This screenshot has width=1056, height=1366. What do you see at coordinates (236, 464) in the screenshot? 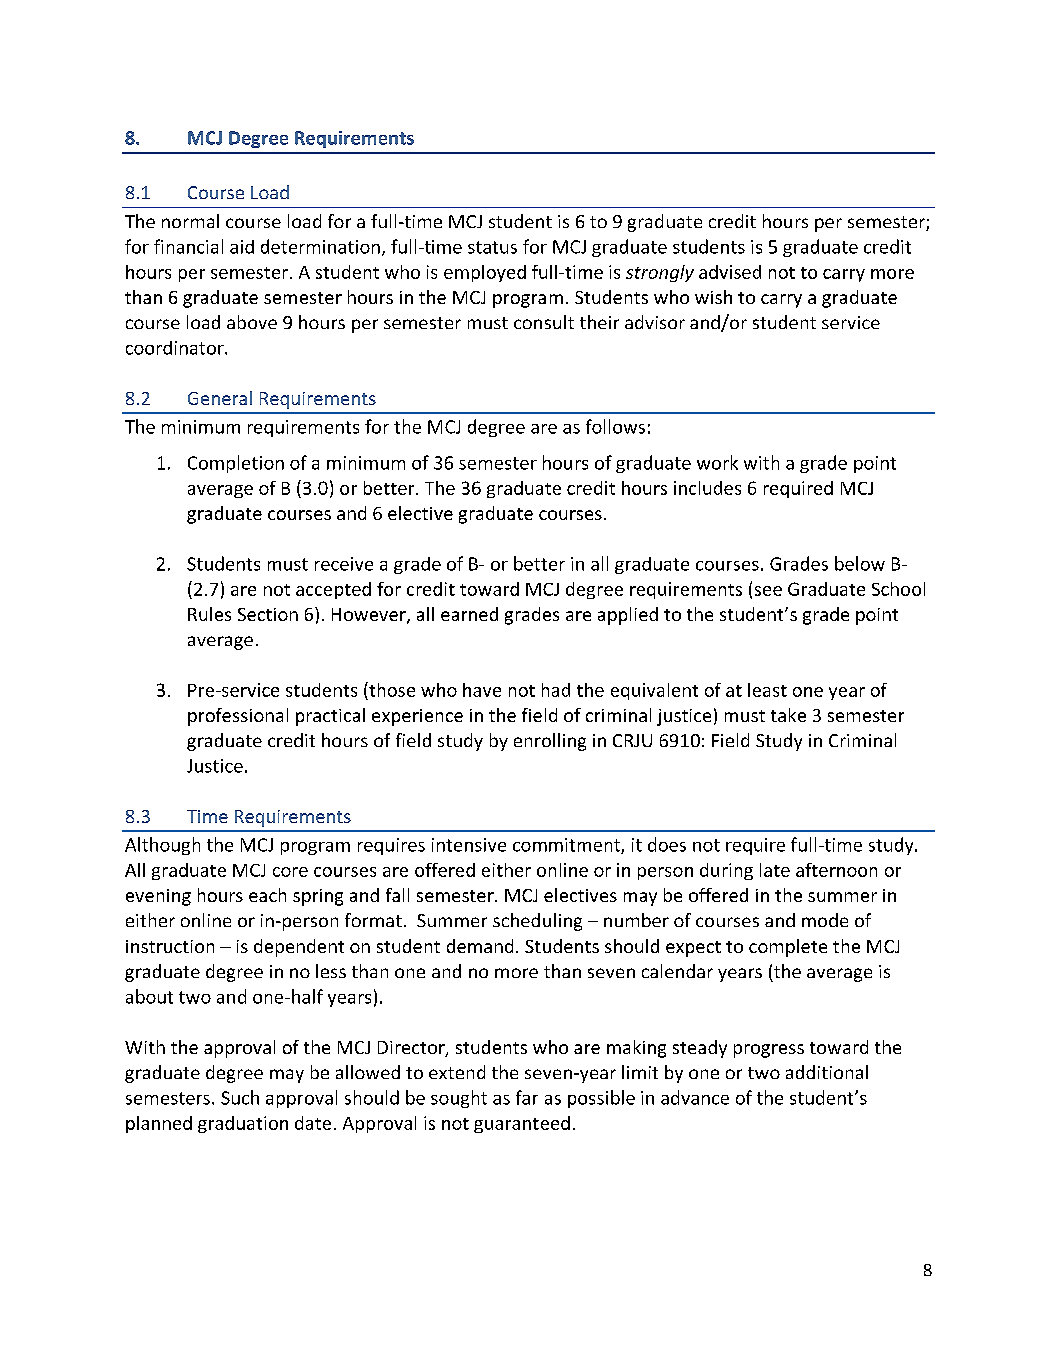
I see `Completion` at bounding box center [236, 464].
